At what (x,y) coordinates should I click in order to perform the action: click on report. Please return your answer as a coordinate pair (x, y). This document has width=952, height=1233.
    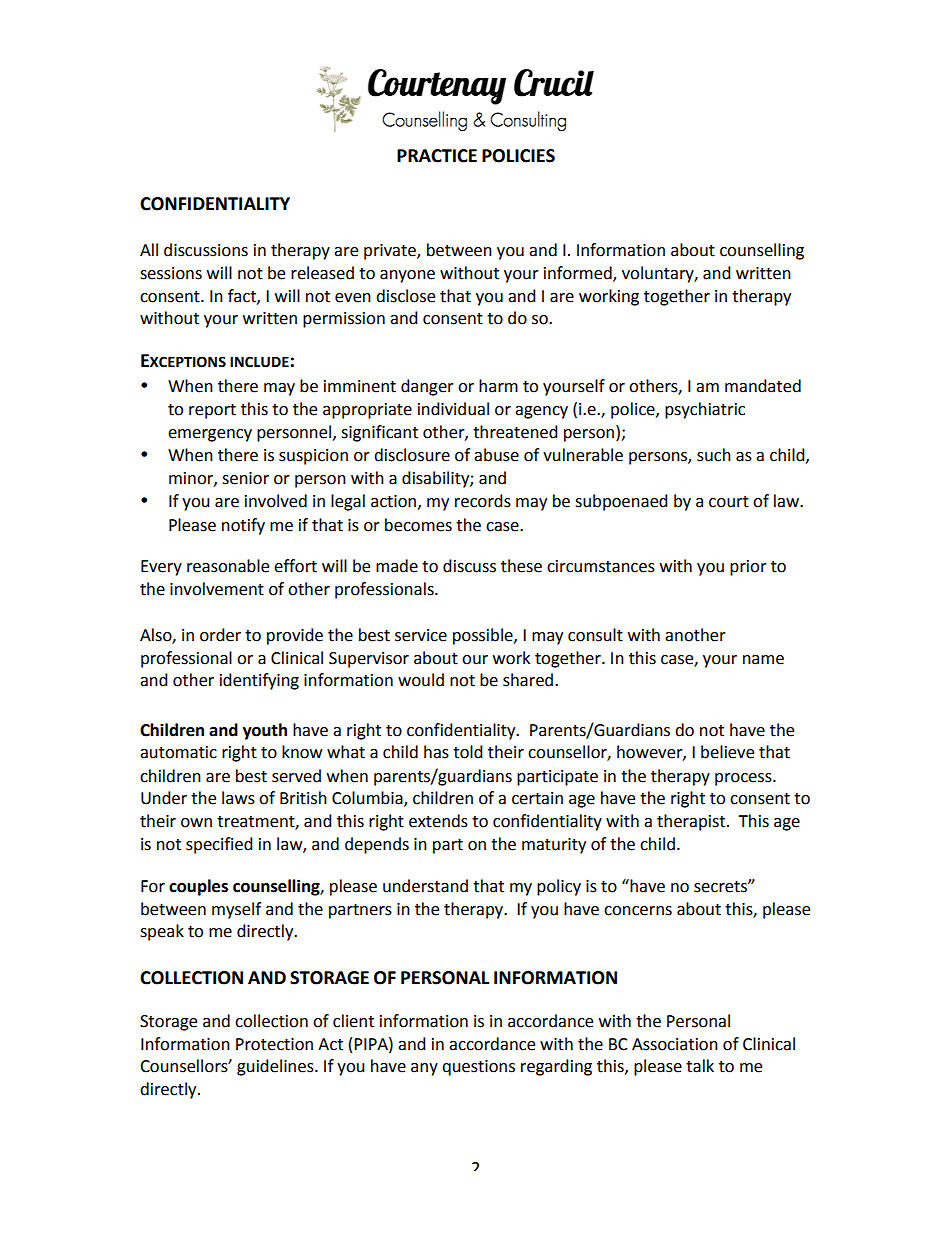
    Looking at the image, I should click on (212, 411).
